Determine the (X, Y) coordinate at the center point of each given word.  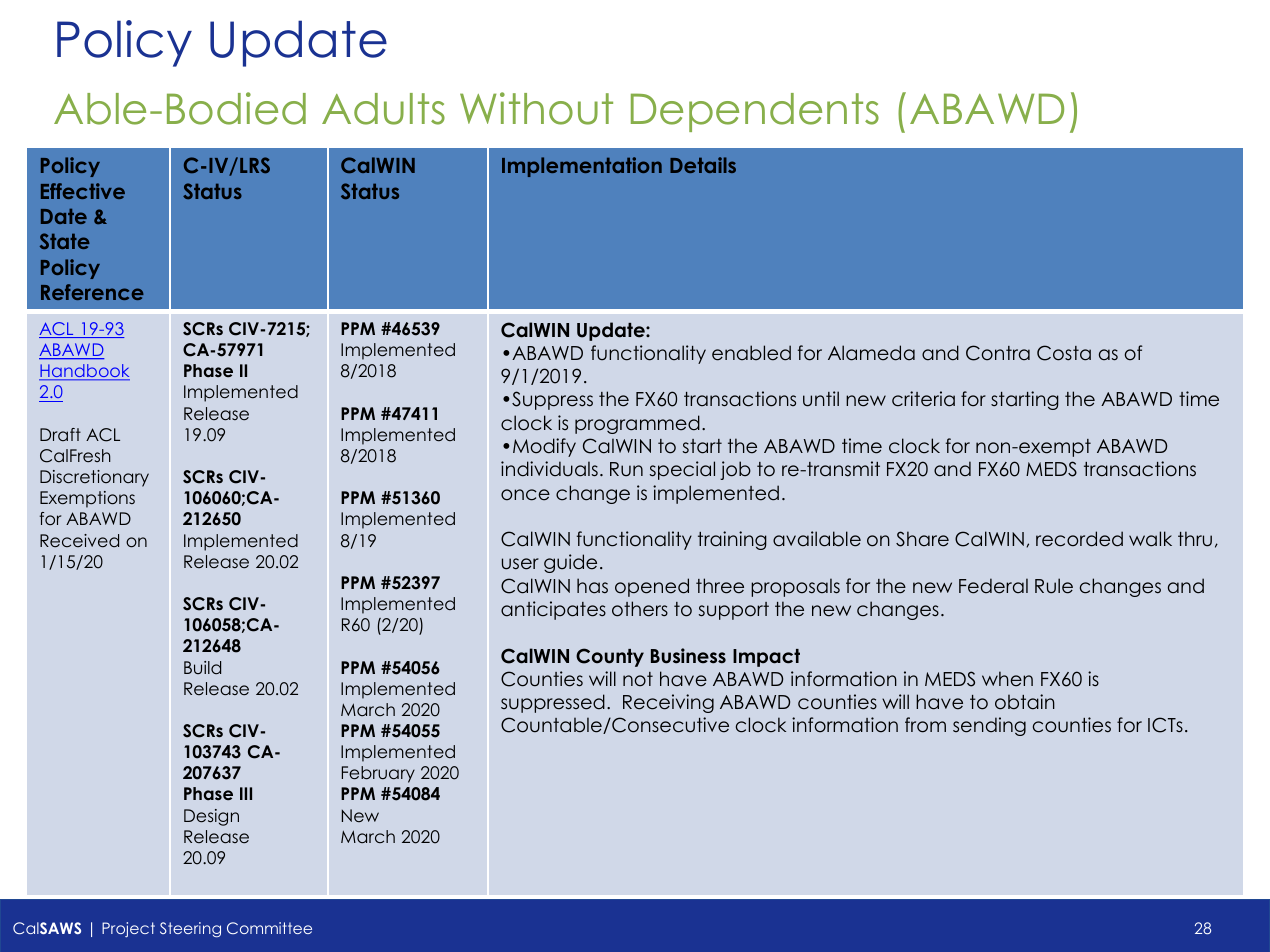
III (246, 793)
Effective (83, 191)
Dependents (755, 112)
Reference (92, 292)
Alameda (871, 353)
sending (989, 726)
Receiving (668, 703)
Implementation (582, 167)
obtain (1025, 702)
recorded (1079, 539)
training (732, 540)
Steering (190, 930)
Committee (269, 928)
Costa (1064, 353)
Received (79, 541)
